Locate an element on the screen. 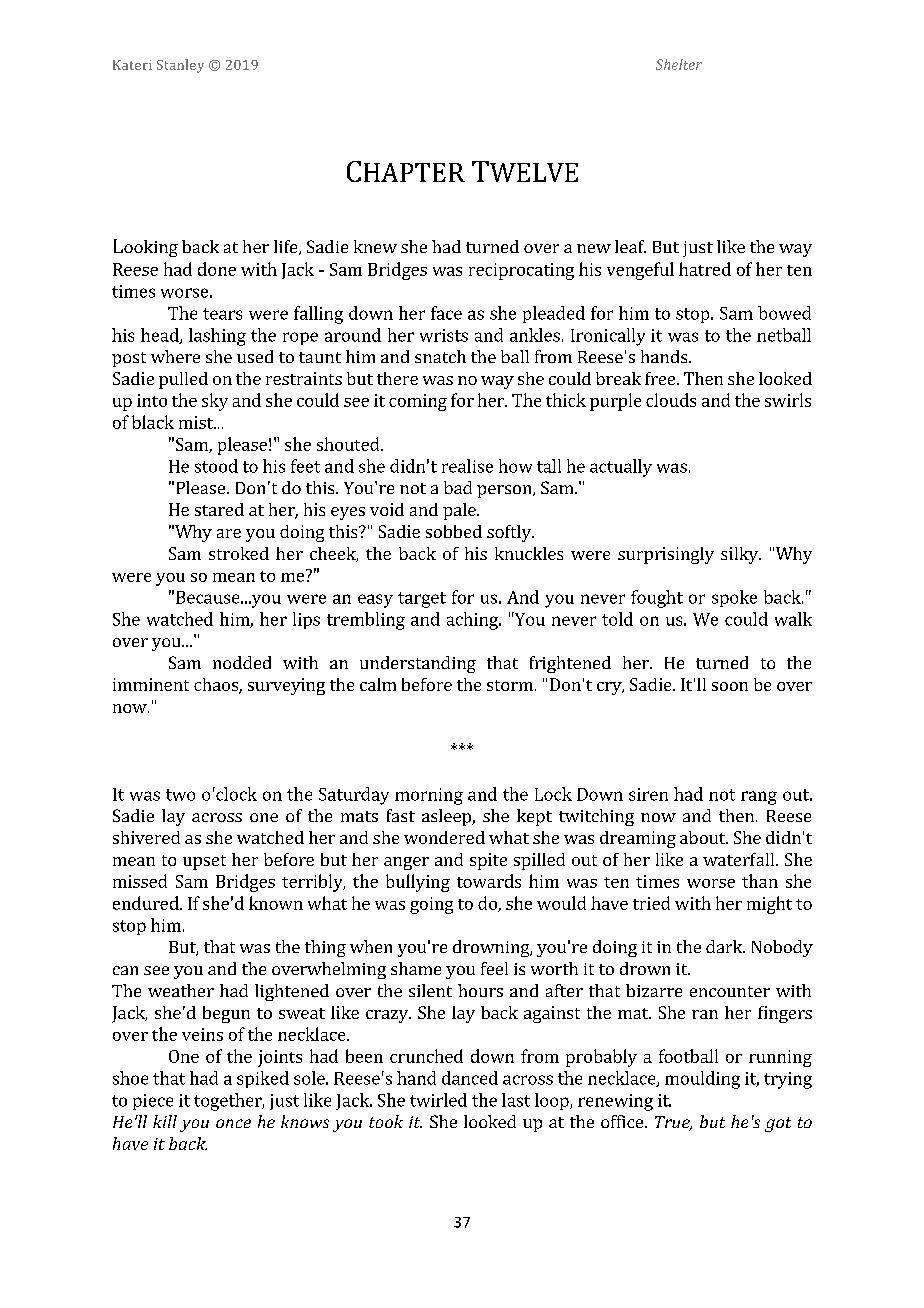  than is located at coordinates (760, 881).
